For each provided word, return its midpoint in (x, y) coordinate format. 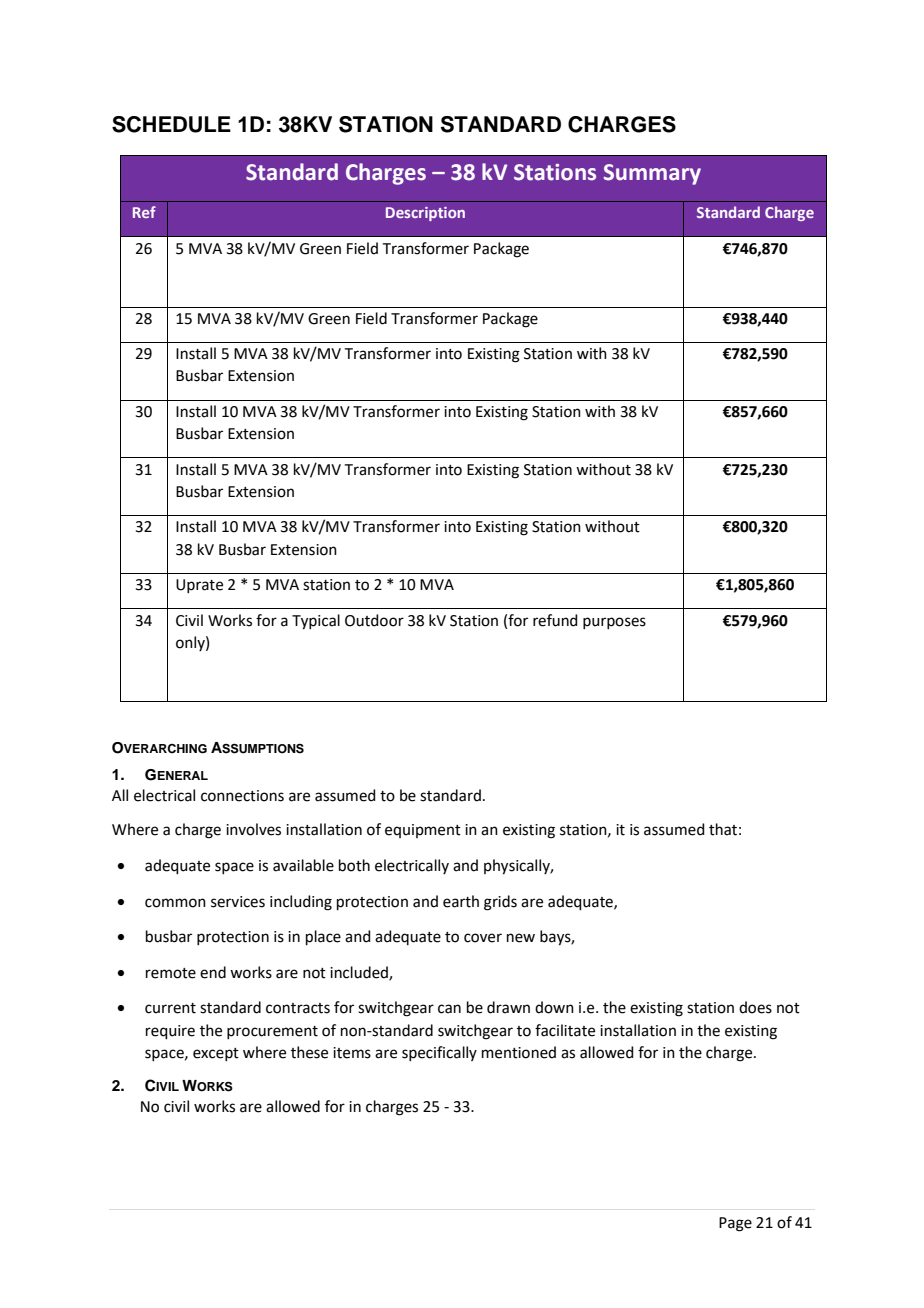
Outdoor (374, 620)
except (216, 1054)
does (755, 1007)
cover (483, 938)
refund (555, 620)
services (238, 902)
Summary (652, 174)
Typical (316, 622)
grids (500, 903)
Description (425, 214)
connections (242, 796)
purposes (614, 623)
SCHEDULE (171, 124)
